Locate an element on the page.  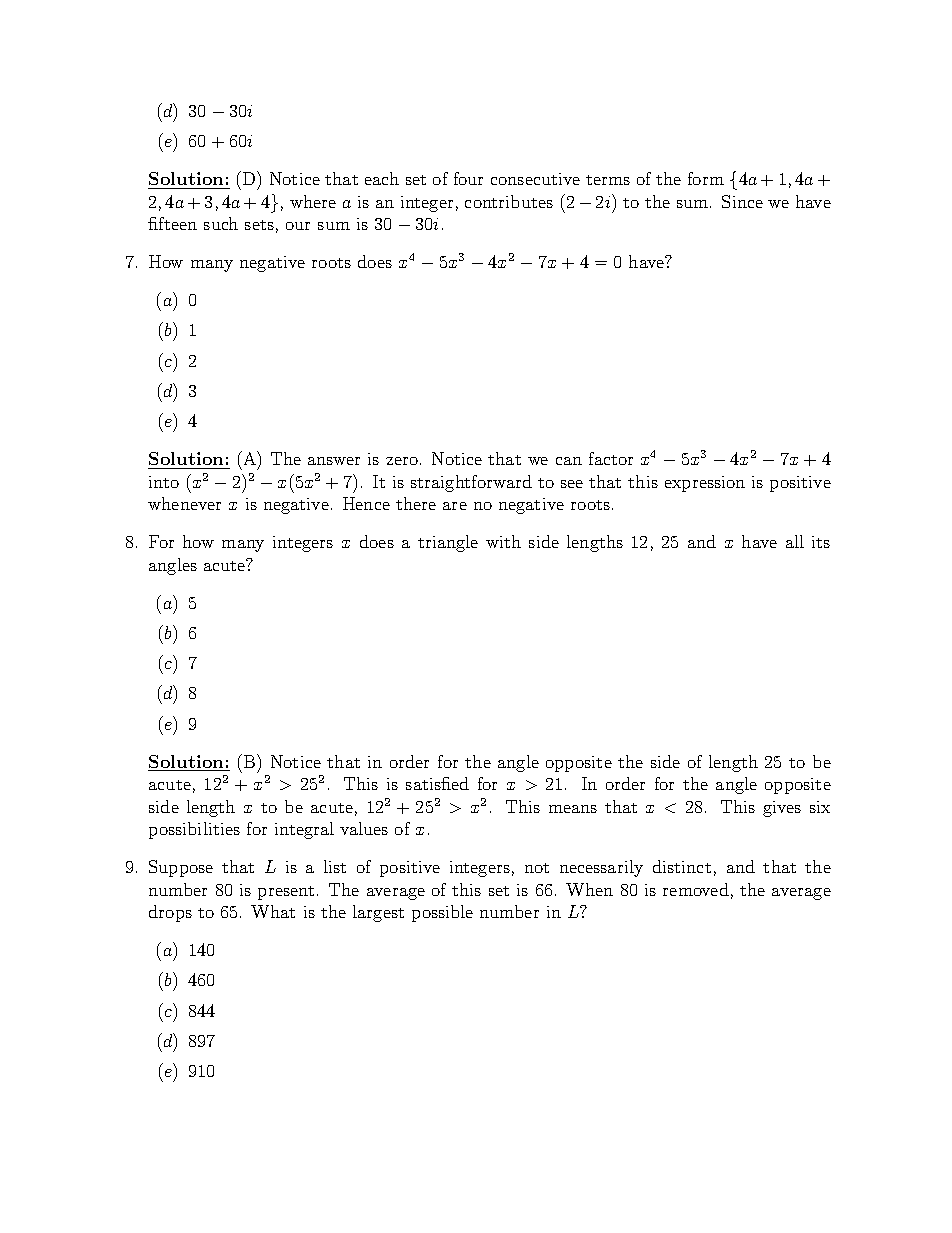
possible is located at coordinates (442, 913).
